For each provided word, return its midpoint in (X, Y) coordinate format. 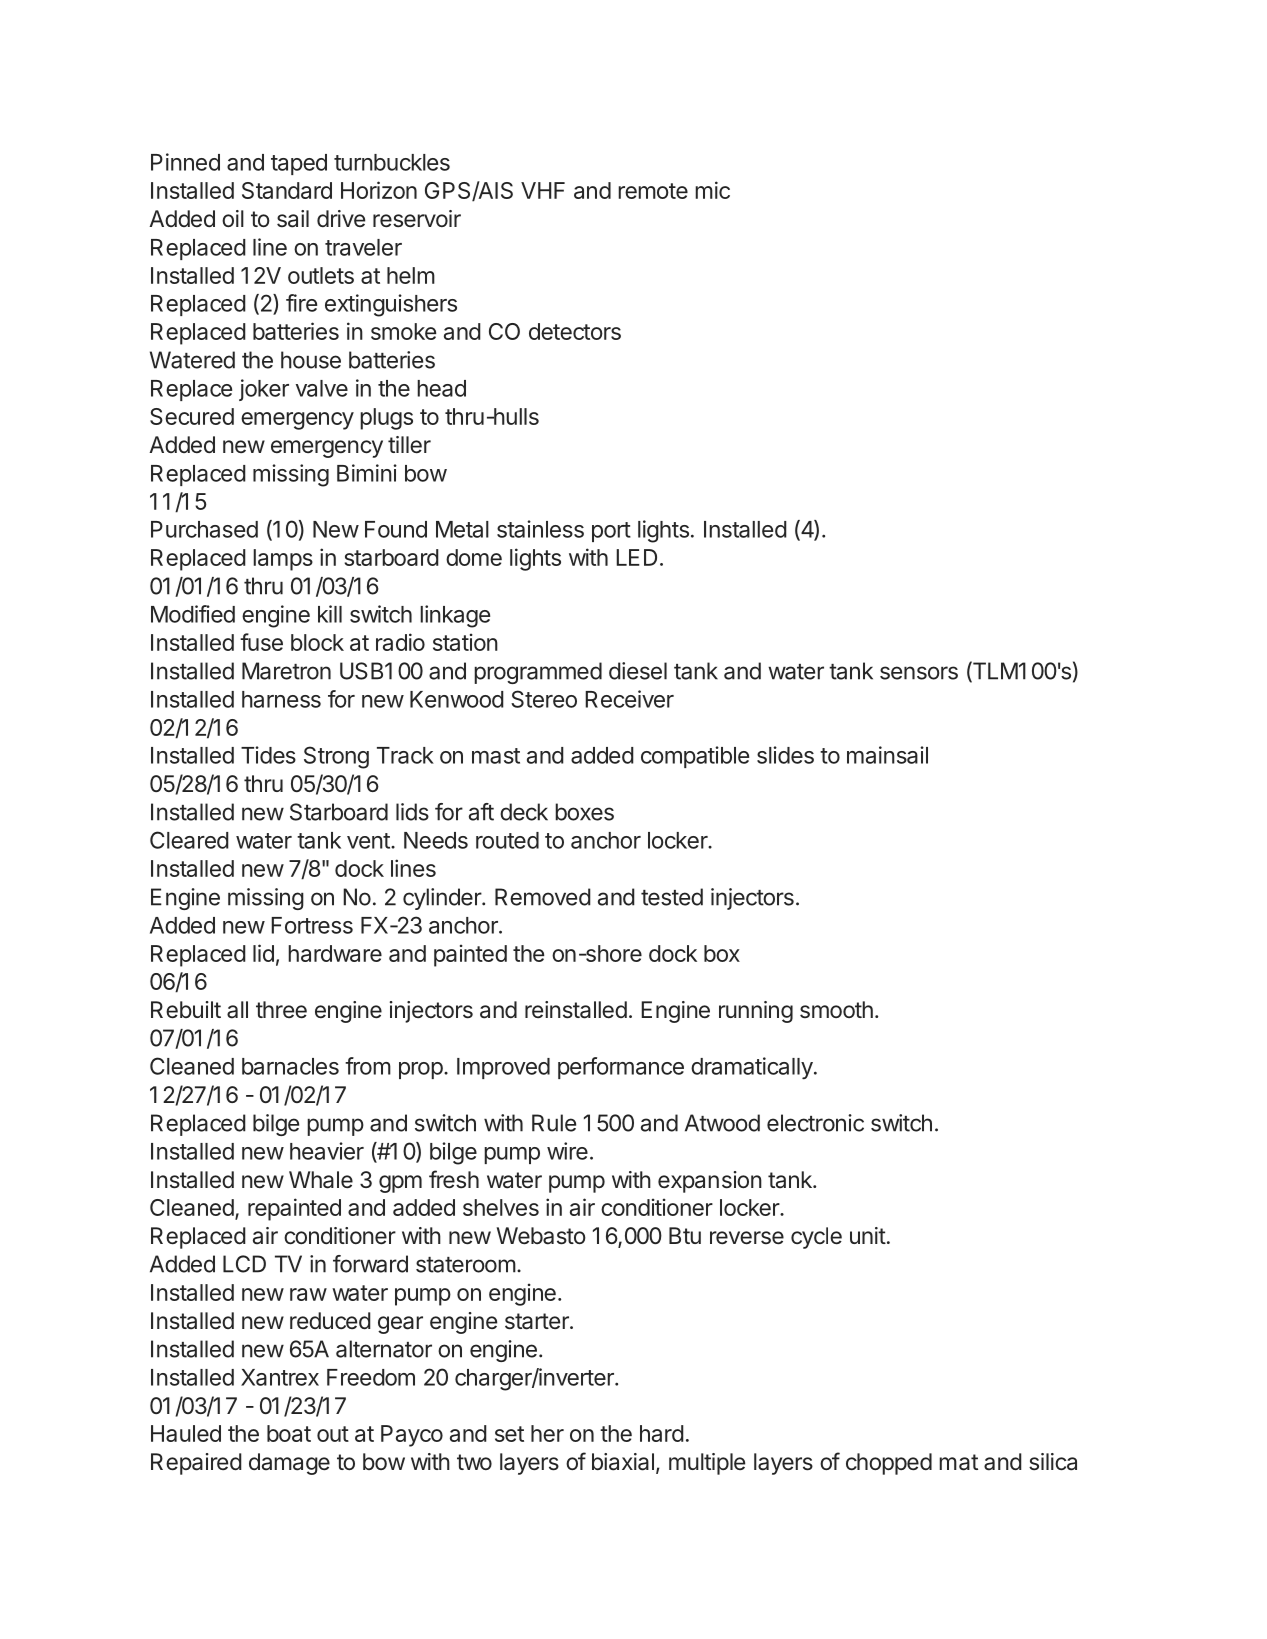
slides (785, 755)
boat (289, 1433)
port (611, 532)
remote (653, 191)
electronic (815, 1123)
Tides (268, 755)
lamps (283, 560)
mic (712, 190)
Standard (287, 190)
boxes (584, 812)
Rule (554, 1123)
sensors (919, 673)
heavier (327, 1151)
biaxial (623, 1462)
